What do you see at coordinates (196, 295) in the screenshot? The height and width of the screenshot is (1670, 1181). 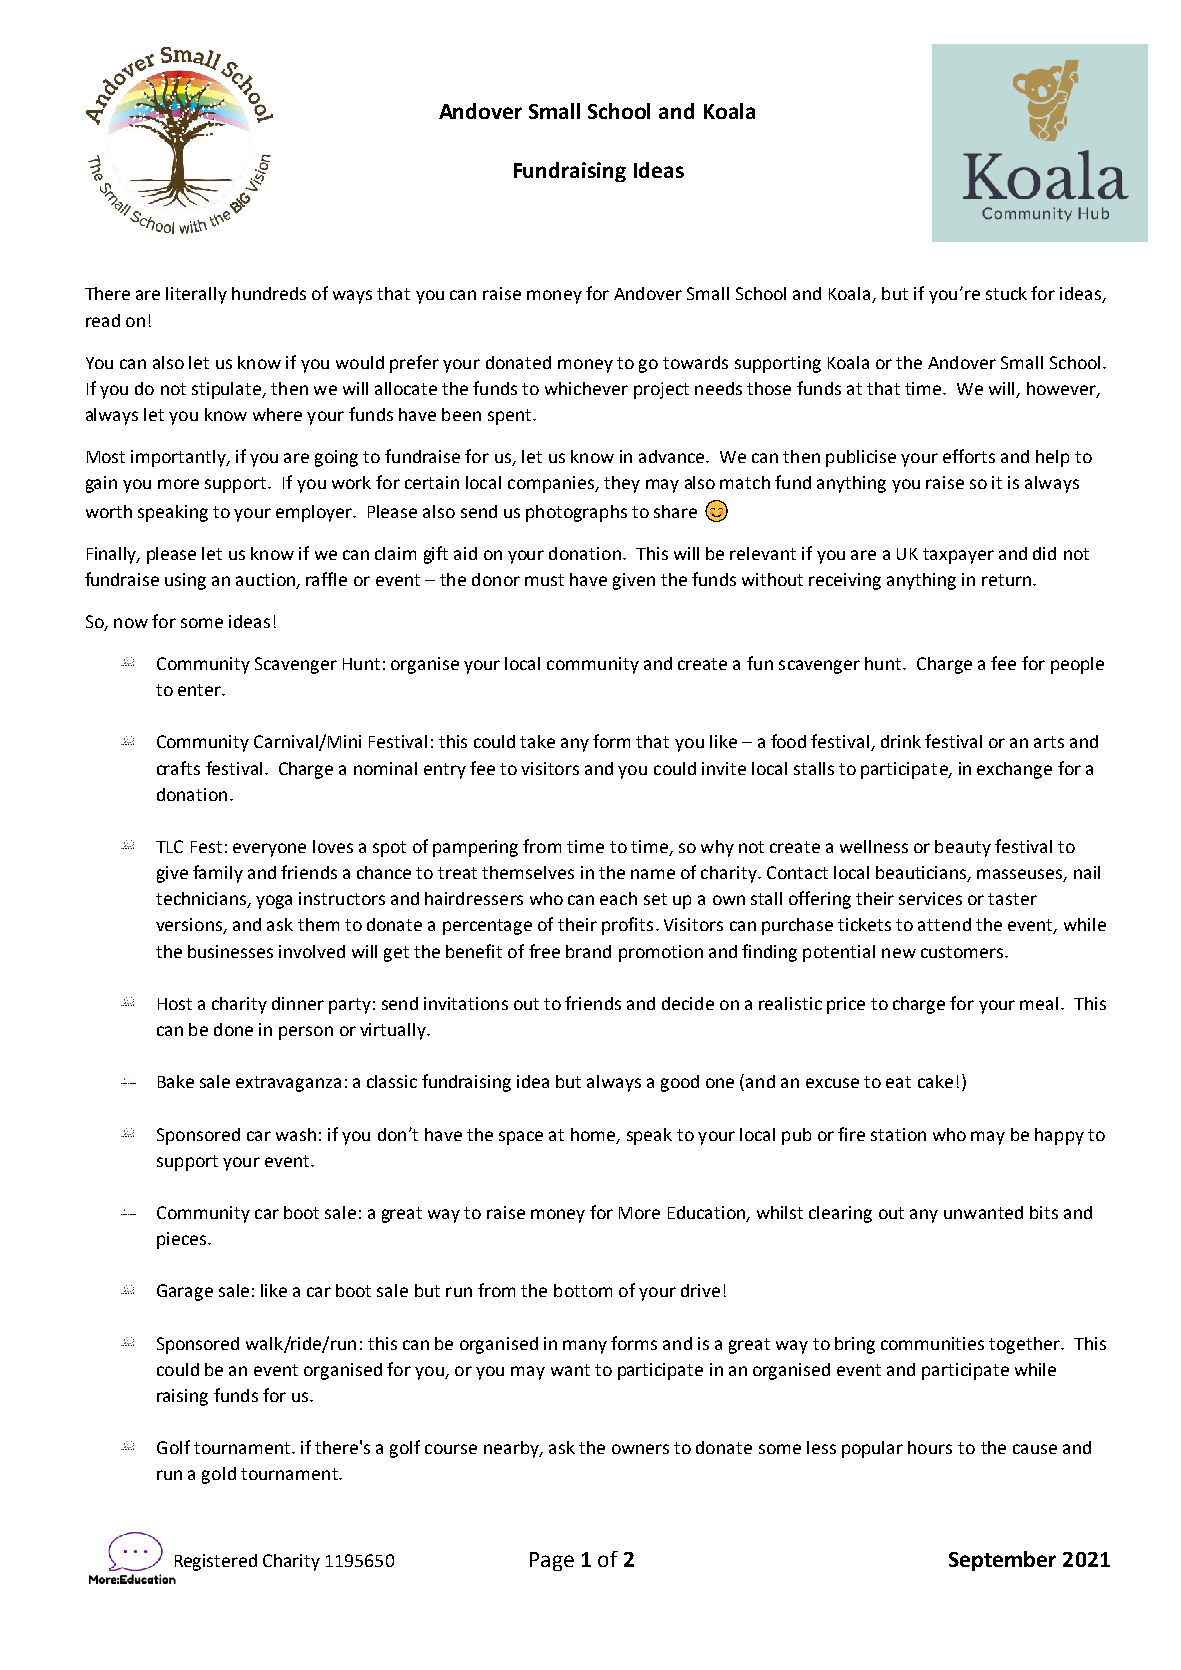 I see `literally` at bounding box center [196, 295].
